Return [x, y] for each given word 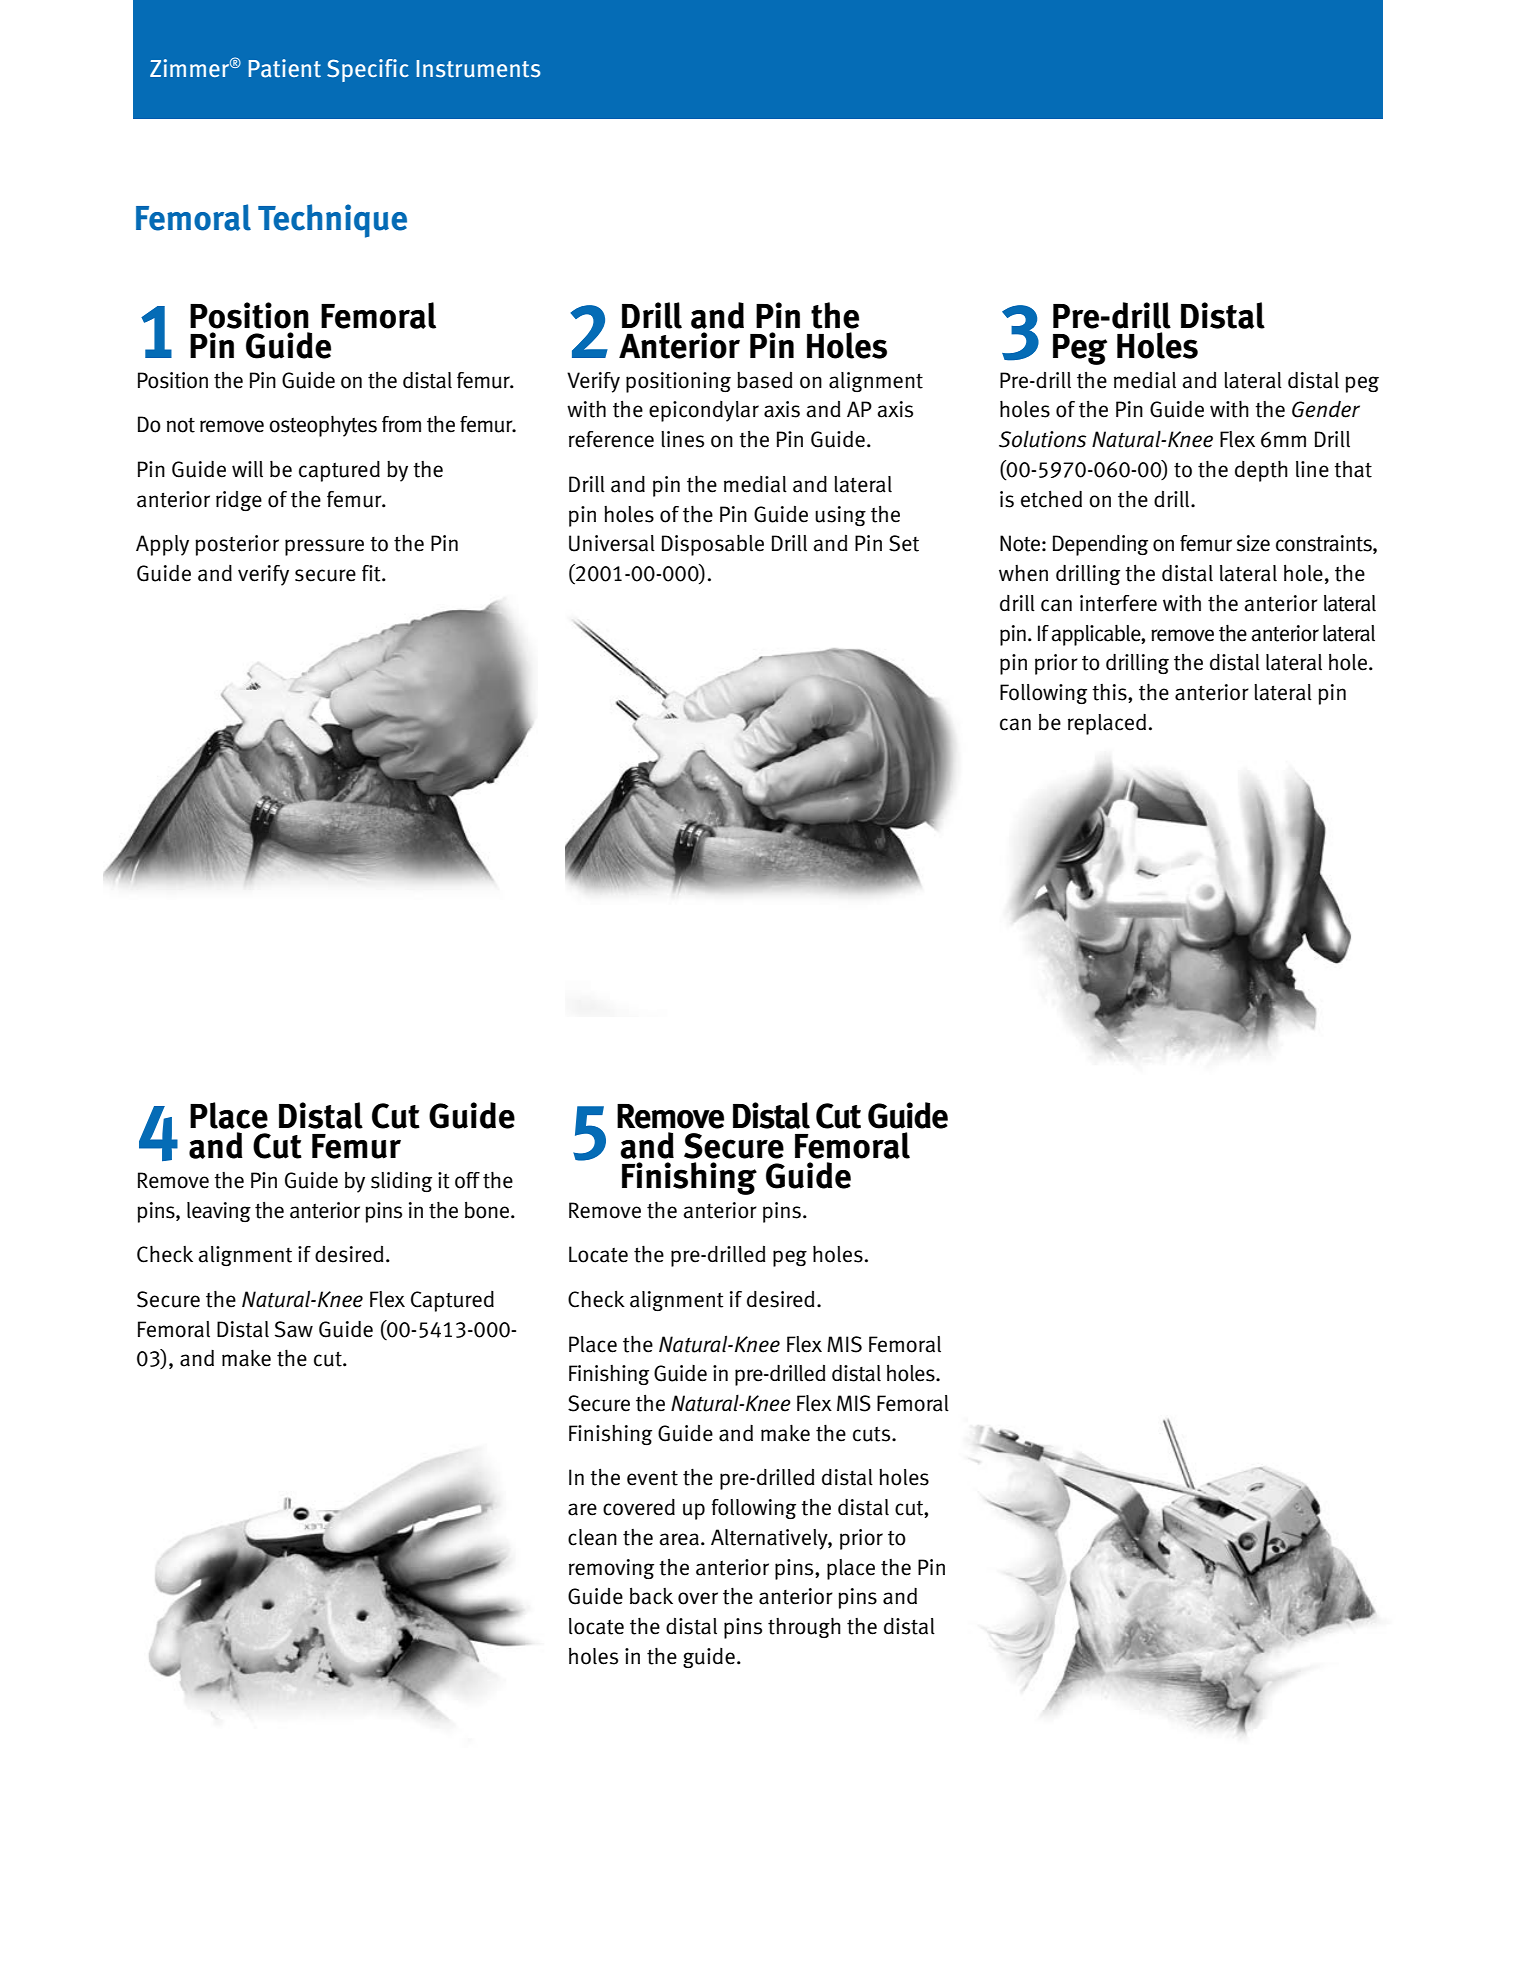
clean [592, 1537]
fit [372, 573]
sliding [401, 1182]
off [467, 1180]
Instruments [479, 69]
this [1110, 693]
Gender [1326, 409]
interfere [1118, 603]
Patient [285, 68]
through [804, 1628]
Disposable [713, 545]
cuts [873, 1434]
